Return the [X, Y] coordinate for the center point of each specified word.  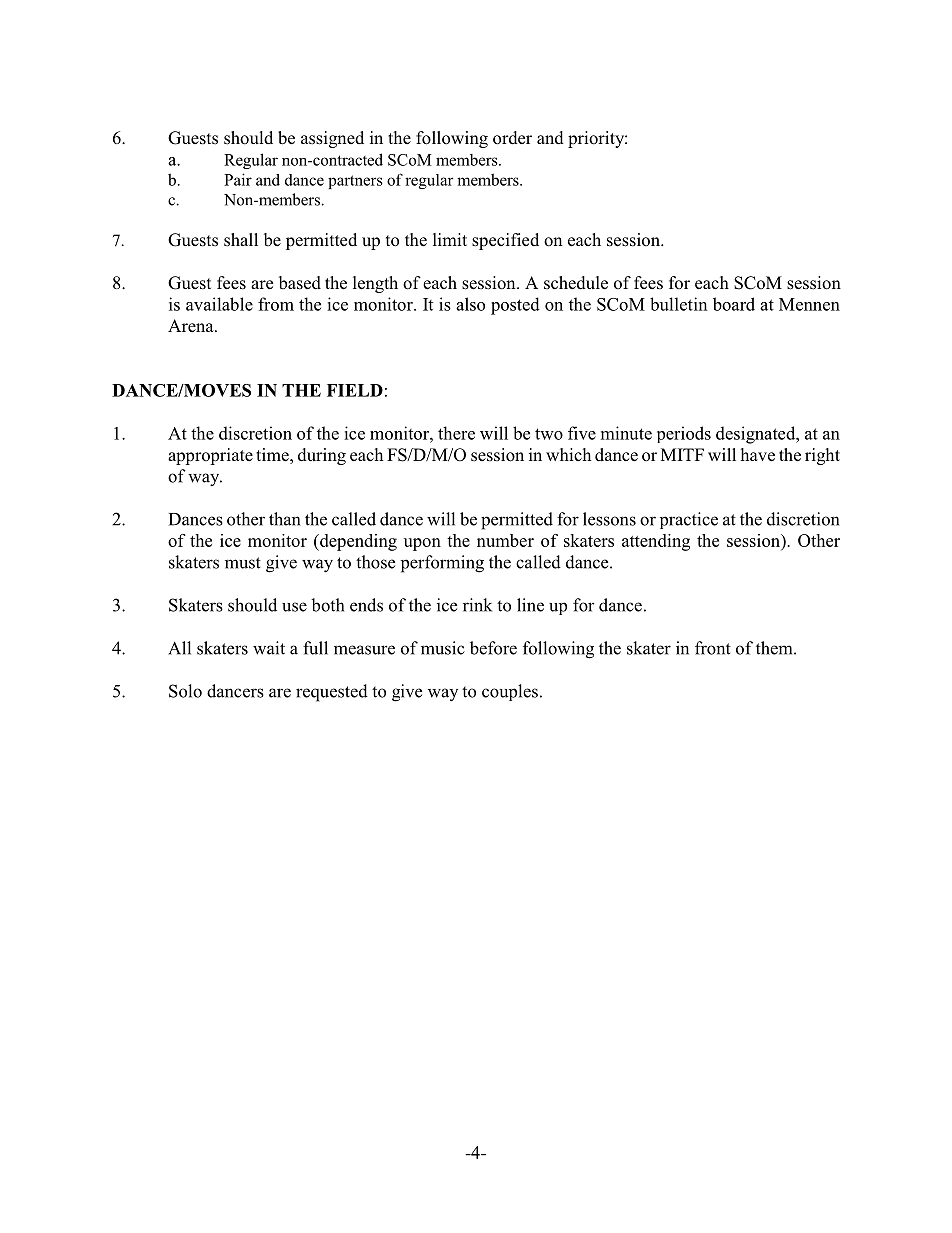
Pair [238, 179]
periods [684, 434]
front [713, 648]
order [512, 138]
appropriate [210, 456]
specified [505, 241]
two [549, 434]
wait [269, 648]
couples [510, 692]
